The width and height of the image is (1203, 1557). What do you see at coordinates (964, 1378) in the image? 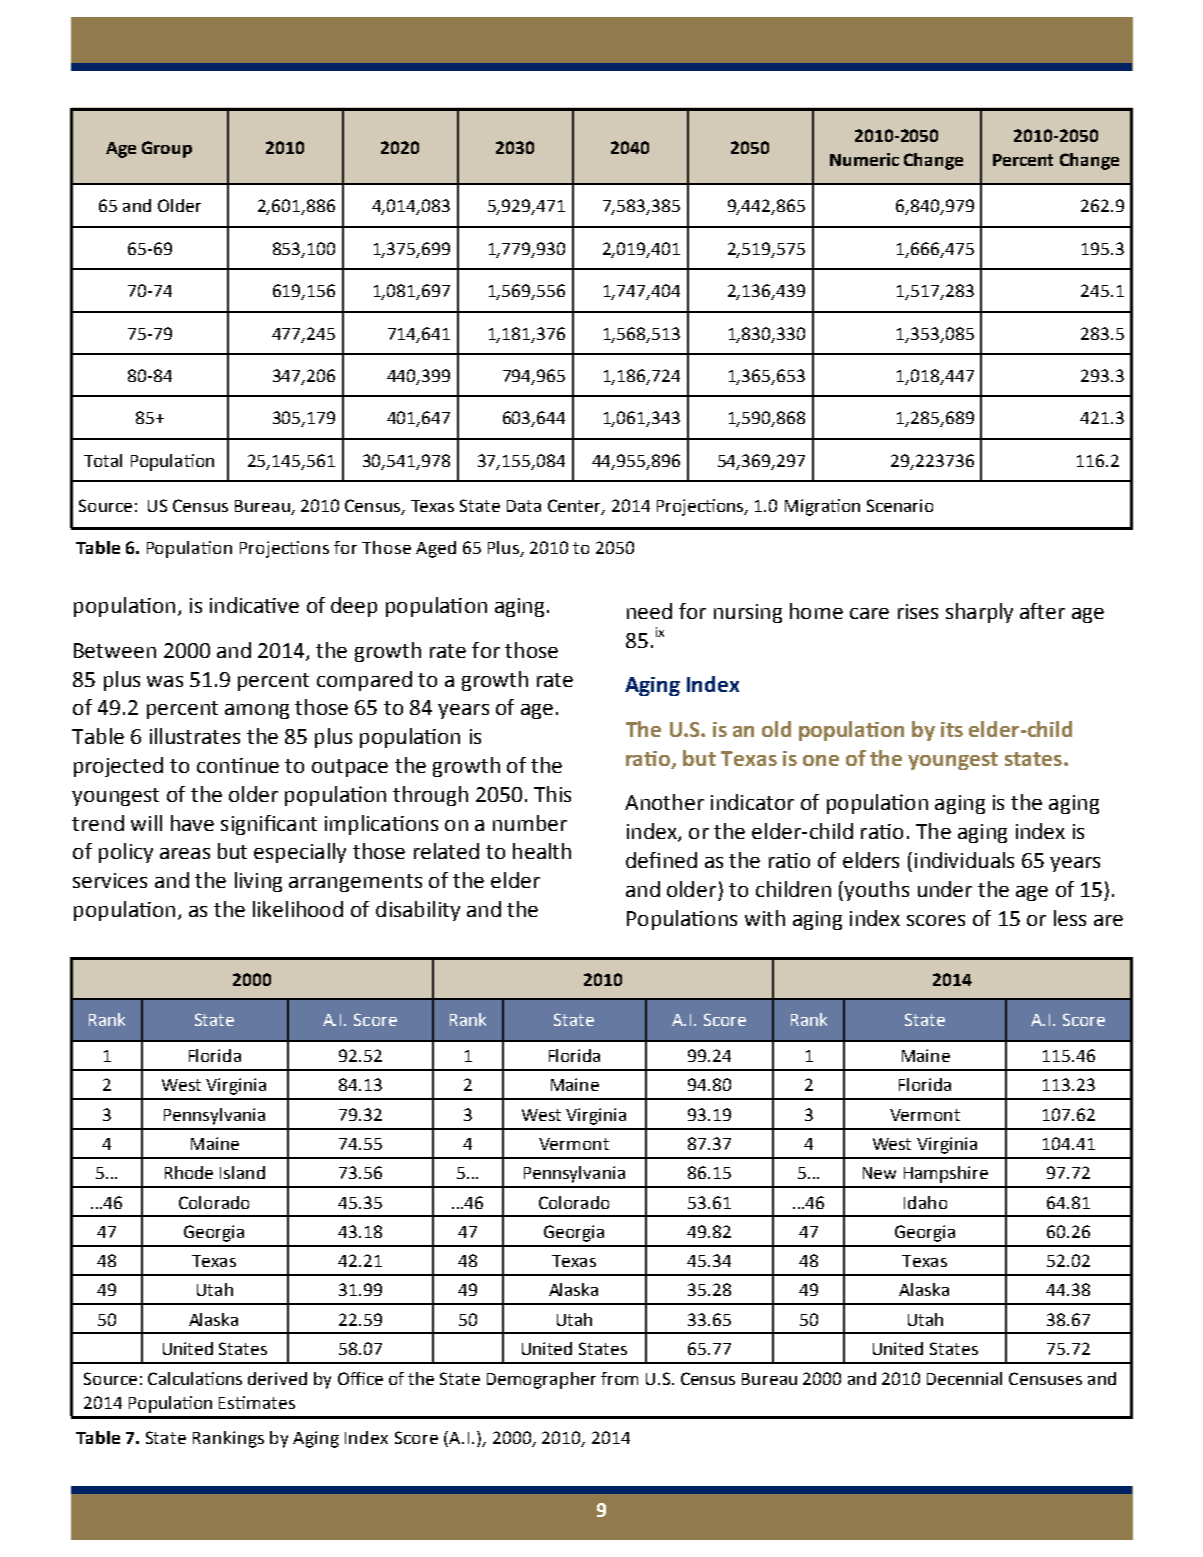
I see `Decennial` at bounding box center [964, 1378].
